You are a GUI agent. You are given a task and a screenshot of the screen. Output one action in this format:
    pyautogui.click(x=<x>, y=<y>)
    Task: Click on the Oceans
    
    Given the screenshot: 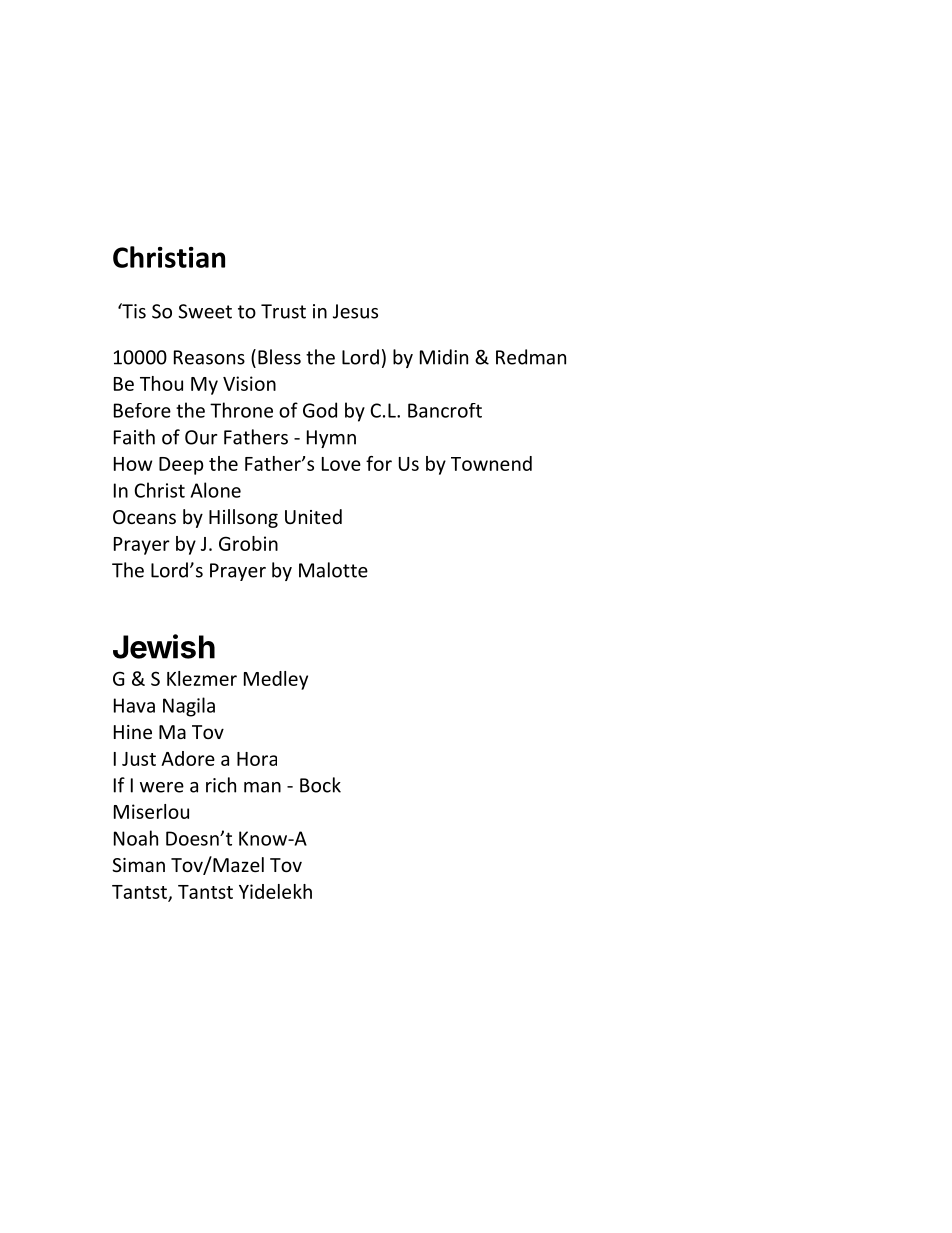 What is the action you would take?
    pyautogui.click(x=144, y=517)
